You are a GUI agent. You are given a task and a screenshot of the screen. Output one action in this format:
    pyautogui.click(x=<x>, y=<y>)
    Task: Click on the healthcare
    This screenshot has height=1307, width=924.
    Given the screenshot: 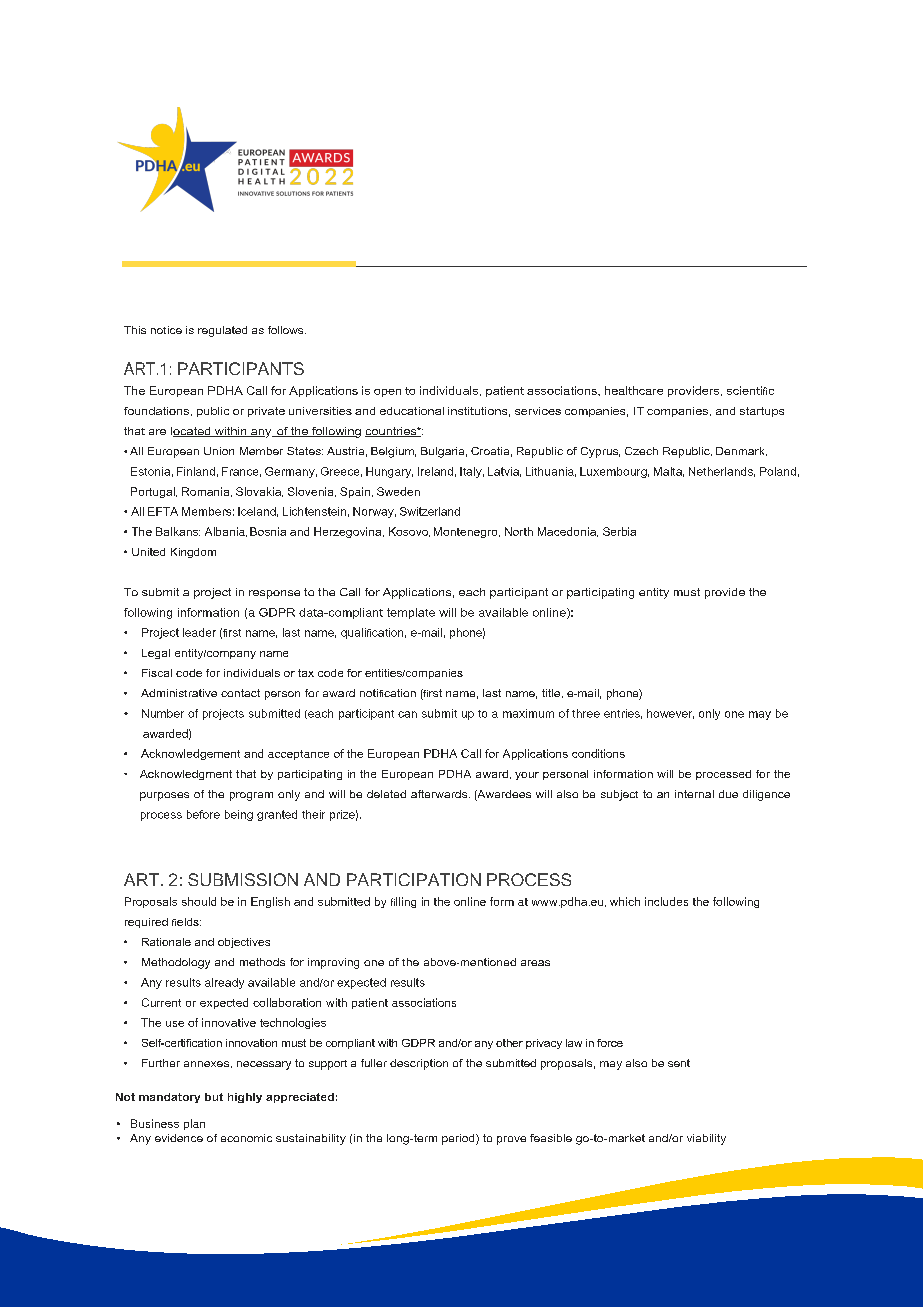 What is the action you would take?
    pyautogui.click(x=634, y=390)
